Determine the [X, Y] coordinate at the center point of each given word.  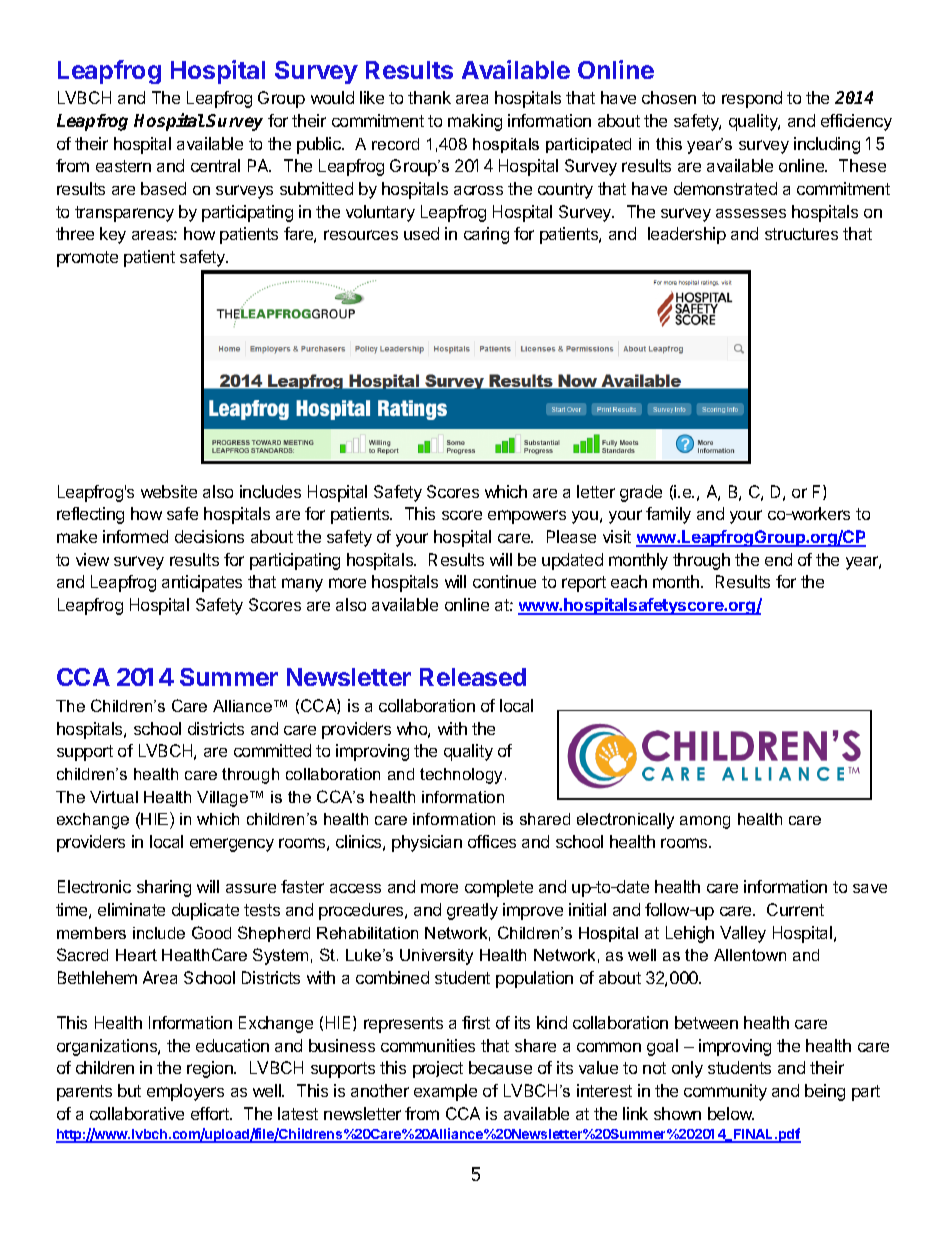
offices [492, 841]
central [215, 165]
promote [87, 259]
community [725, 1092]
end [778, 559]
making [475, 122]
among [705, 822]
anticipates [202, 583]
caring [486, 235]
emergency [232, 845]
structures [801, 234]
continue [504, 581]
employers [185, 1092]
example [445, 1092]
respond [752, 99]
